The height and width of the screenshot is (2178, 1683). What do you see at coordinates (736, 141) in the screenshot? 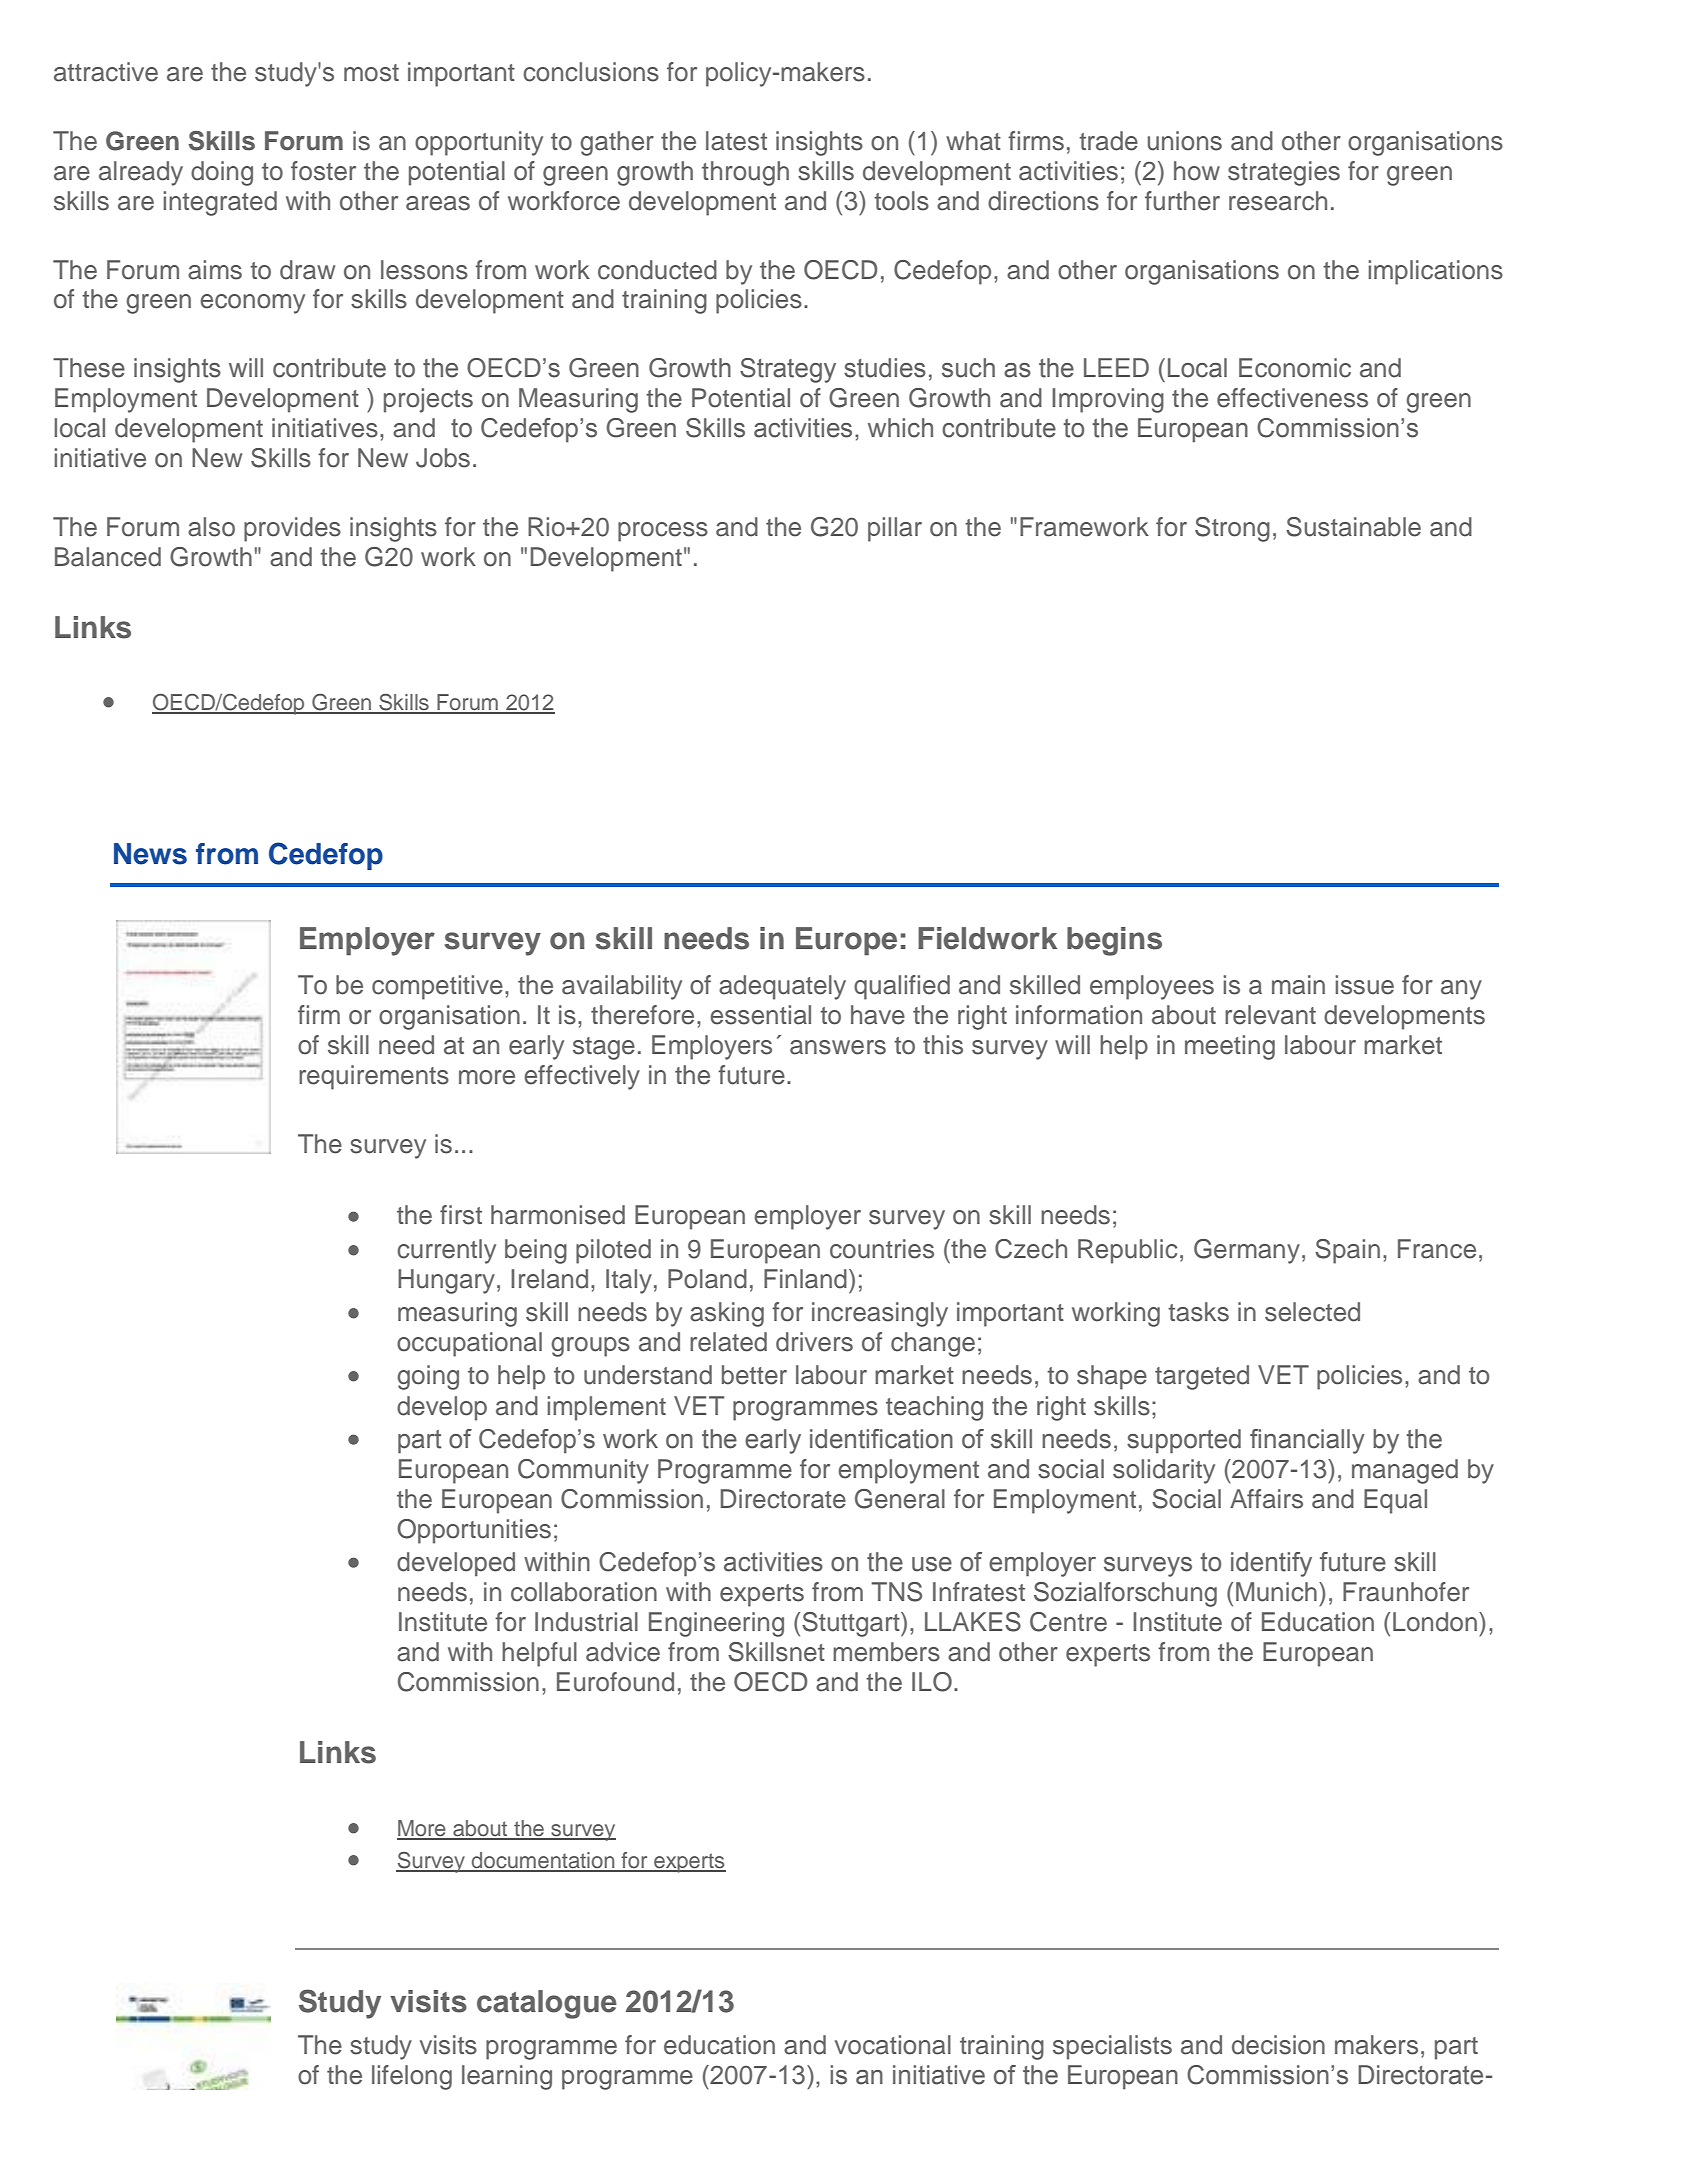
I see `latest` at bounding box center [736, 141].
